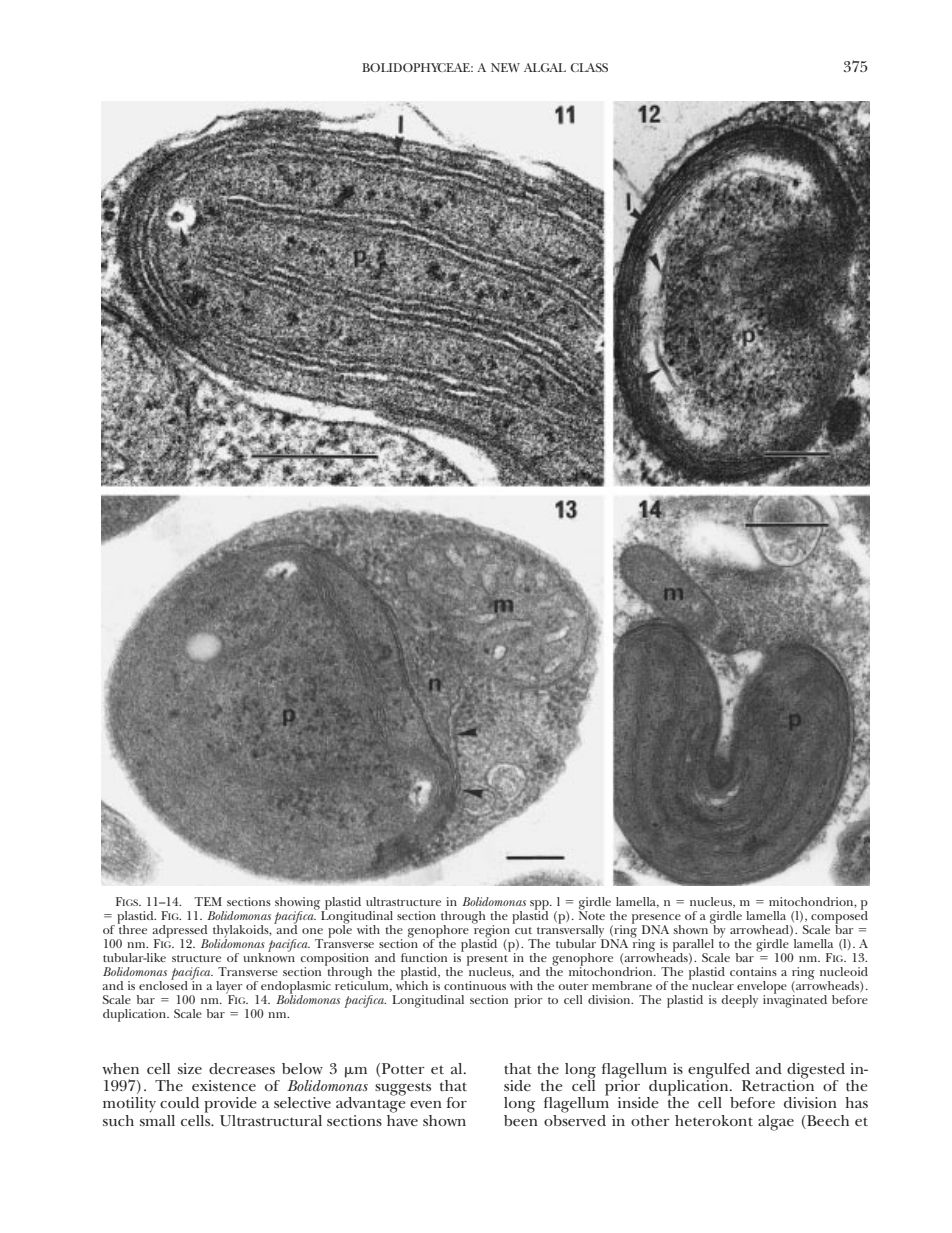 The height and width of the screenshot is (1233, 952). What do you see at coordinates (208, 901) in the screenshot?
I see `TEM` at bounding box center [208, 901].
